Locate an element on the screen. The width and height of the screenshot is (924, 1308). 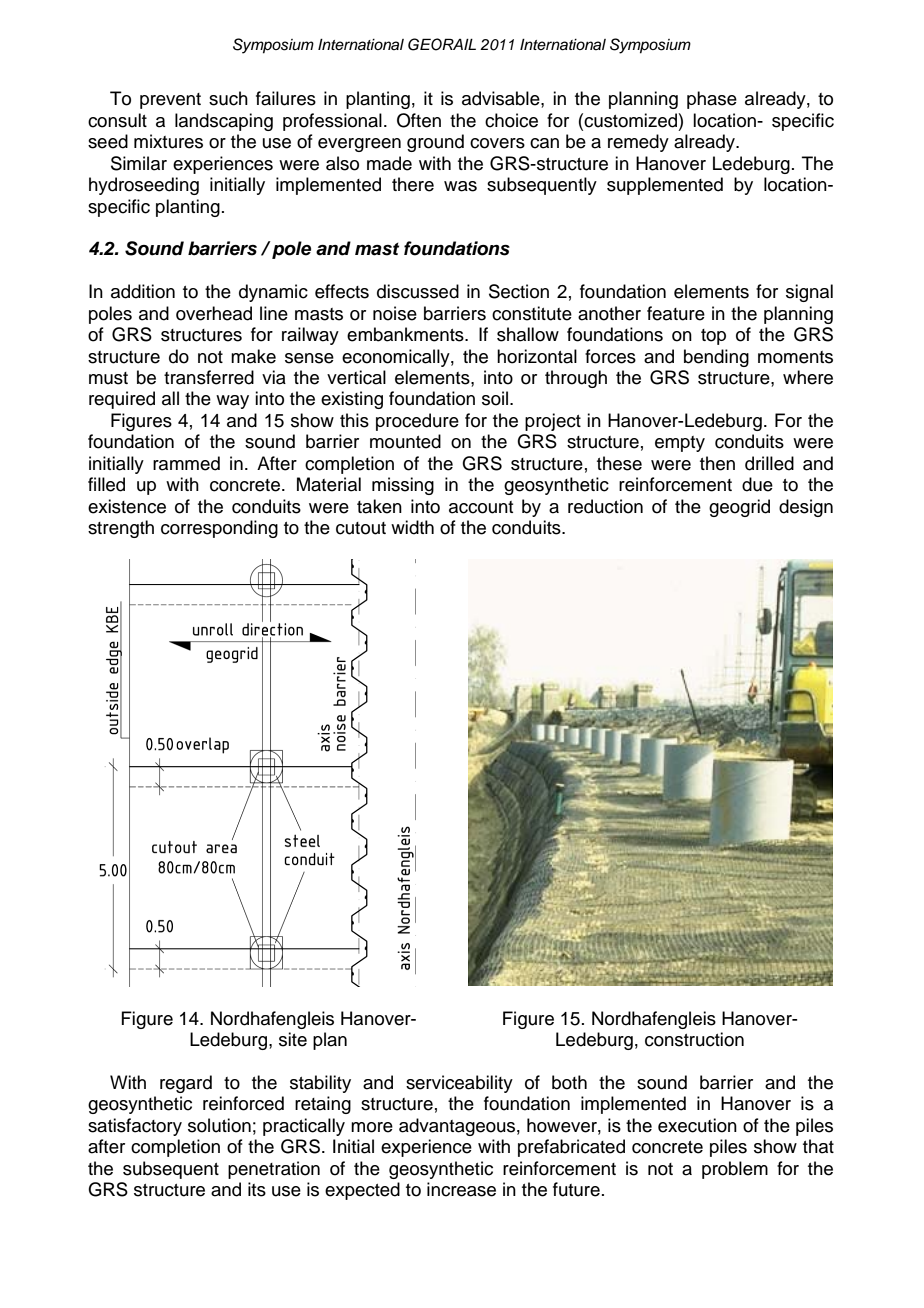
ground is located at coordinates (435, 143).
